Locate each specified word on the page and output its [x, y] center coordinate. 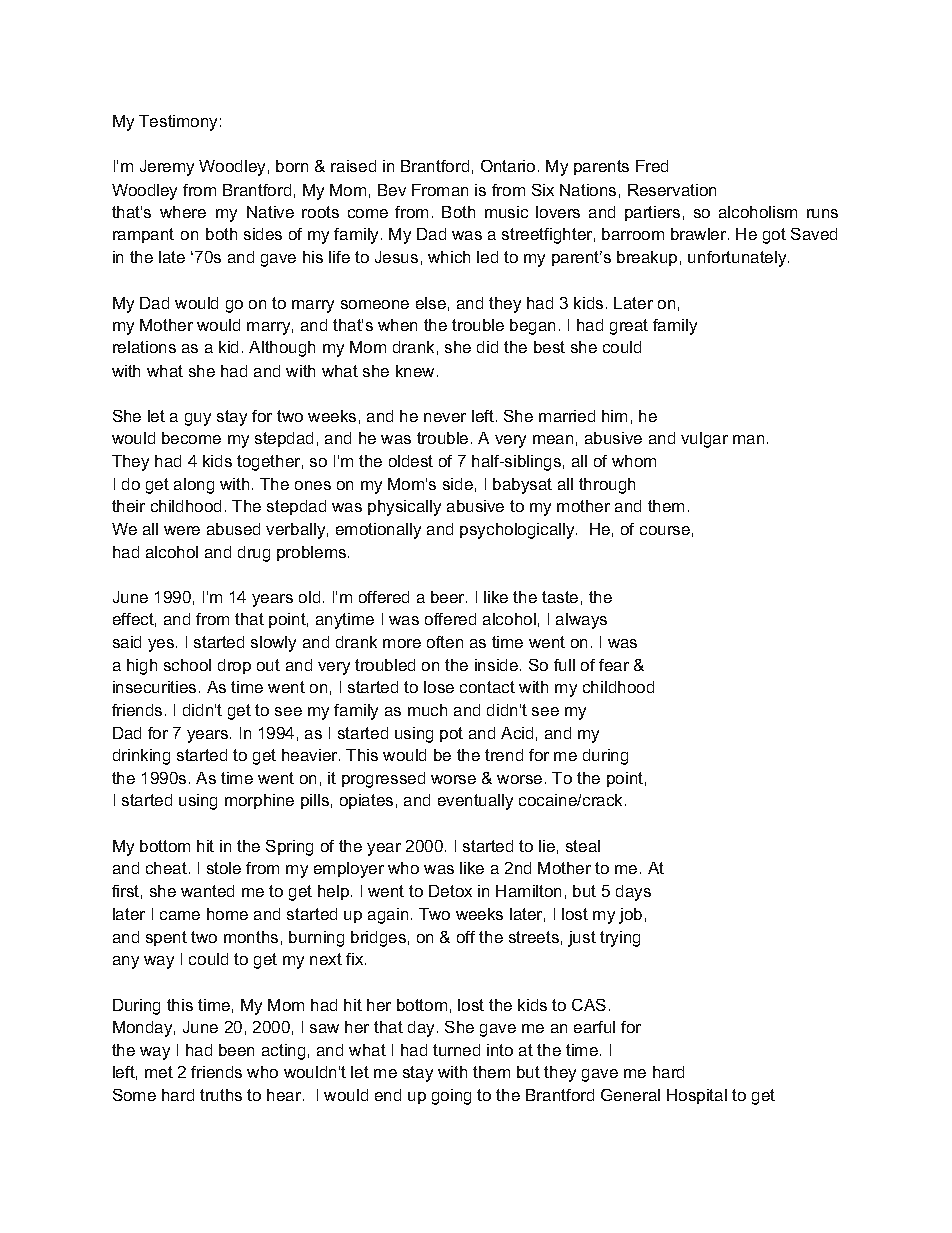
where [183, 212]
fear [614, 665]
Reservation [672, 190]
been [236, 1050]
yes [162, 645]
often [445, 642]
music [506, 212]
